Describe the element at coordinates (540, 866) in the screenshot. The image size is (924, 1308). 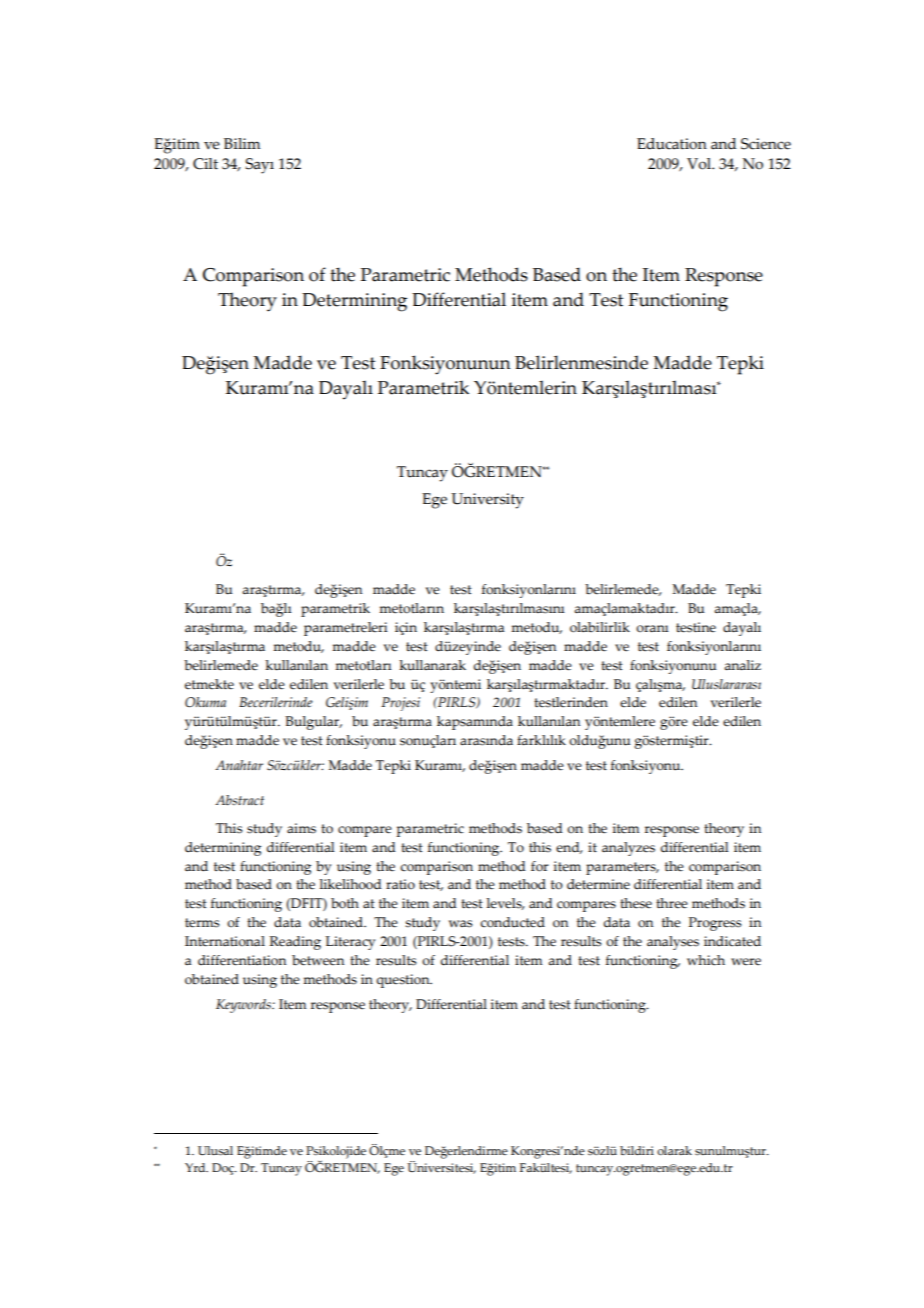
I see `for` at that location.
